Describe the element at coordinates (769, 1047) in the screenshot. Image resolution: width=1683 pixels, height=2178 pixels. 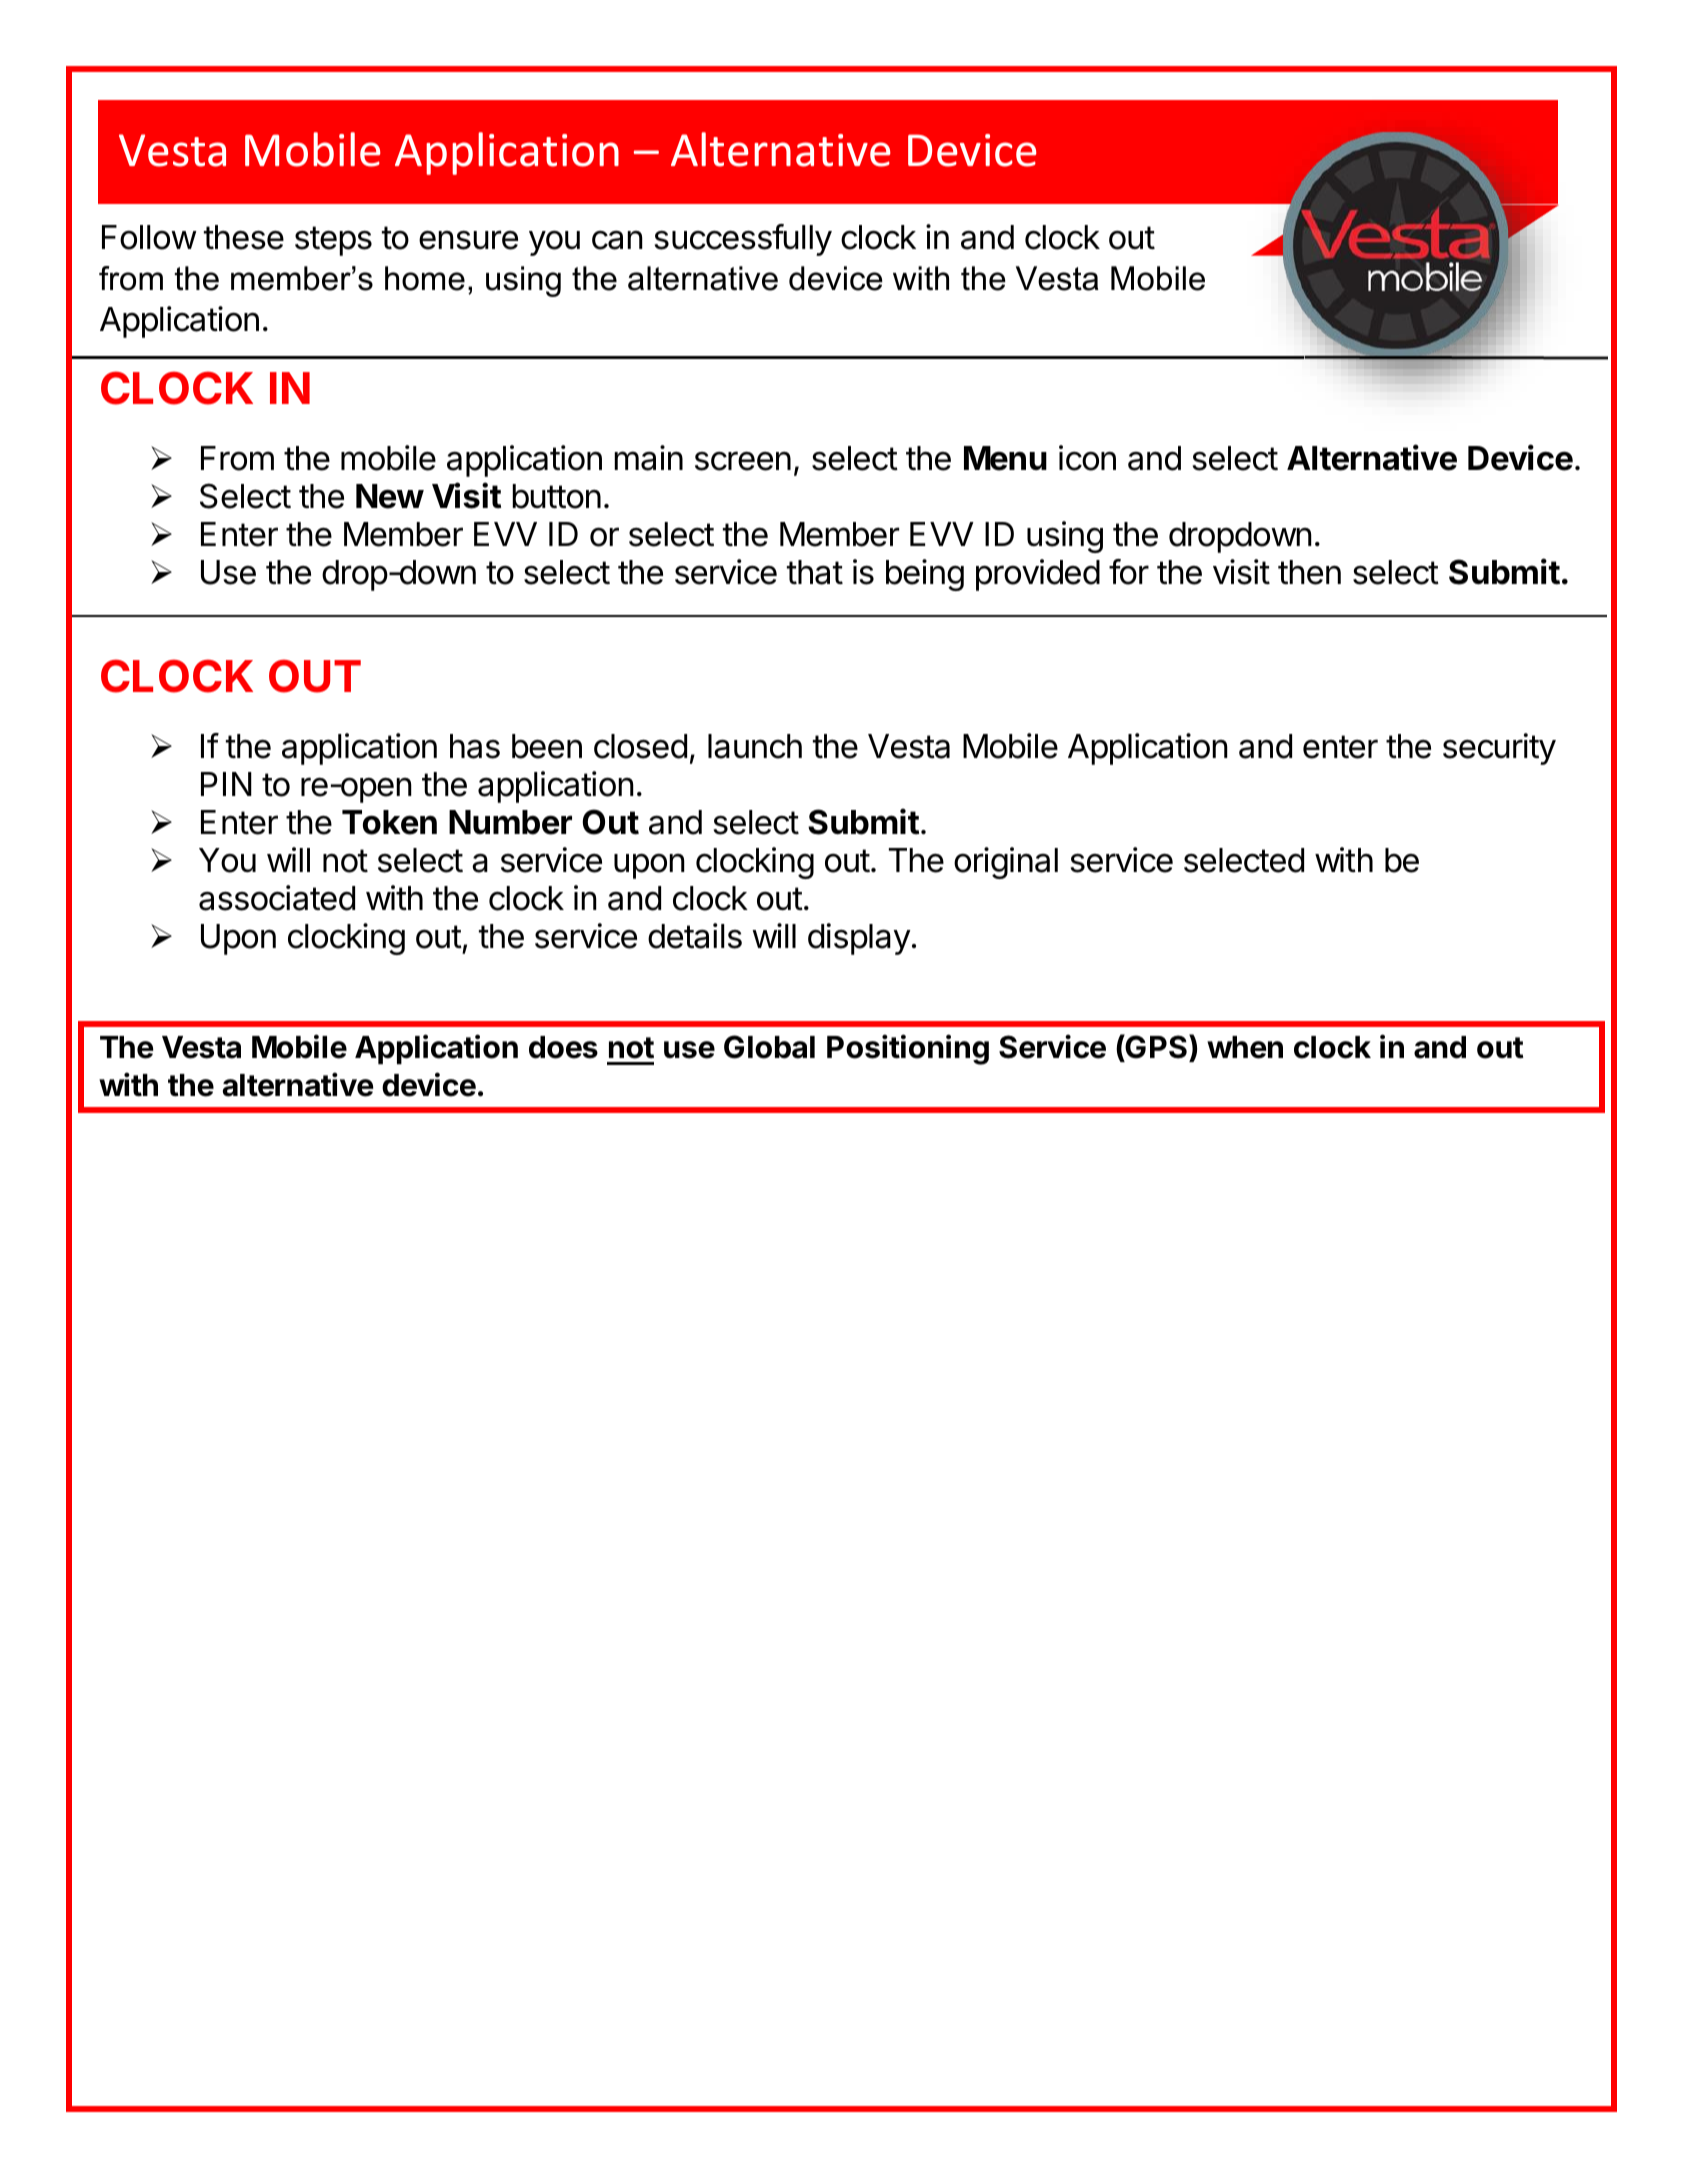
I see `Global` at that location.
